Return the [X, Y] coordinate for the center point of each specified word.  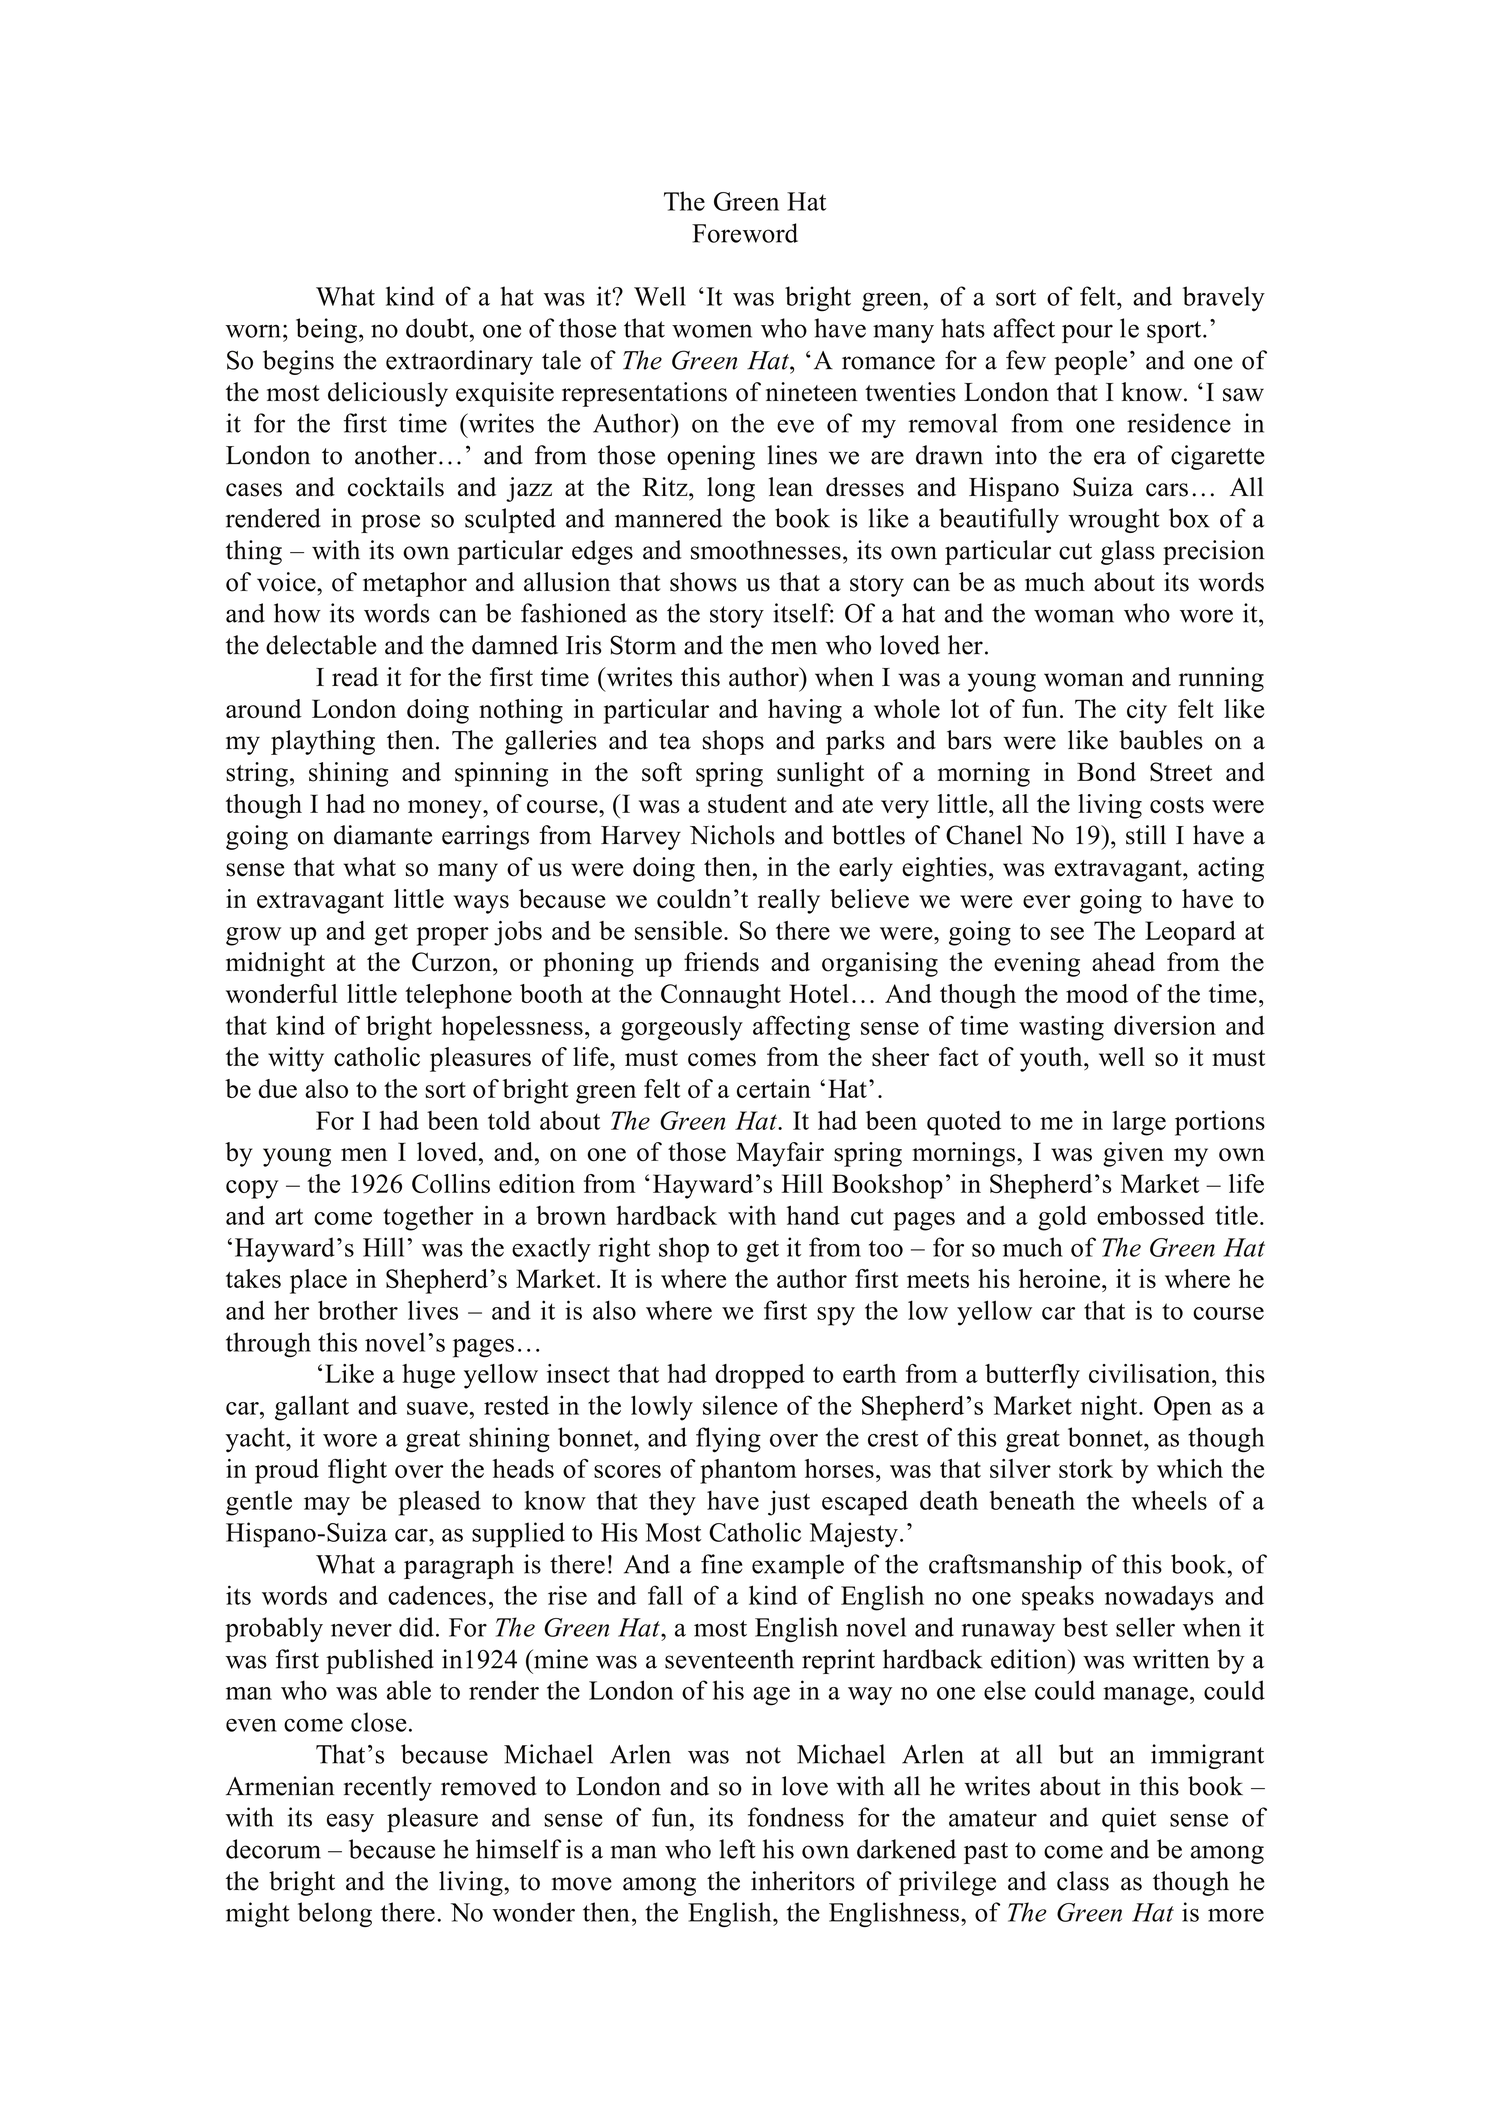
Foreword [745, 233]
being [326, 330]
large [1139, 1123]
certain [774, 1088]
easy [350, 1822]
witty [296, 1059]
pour [1087, 333]
